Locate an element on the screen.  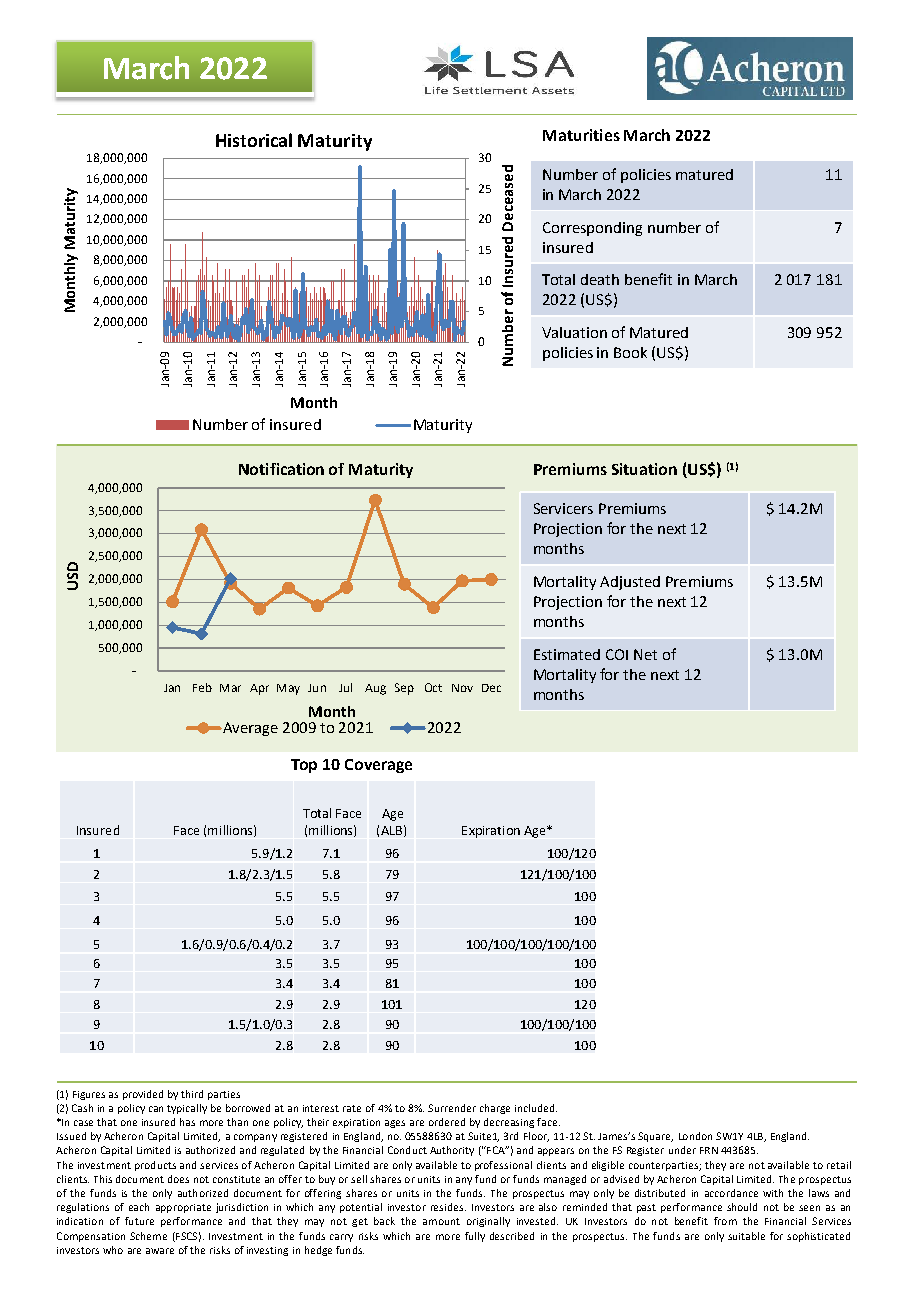
appropriate is located at coordinates (183, 1208).
